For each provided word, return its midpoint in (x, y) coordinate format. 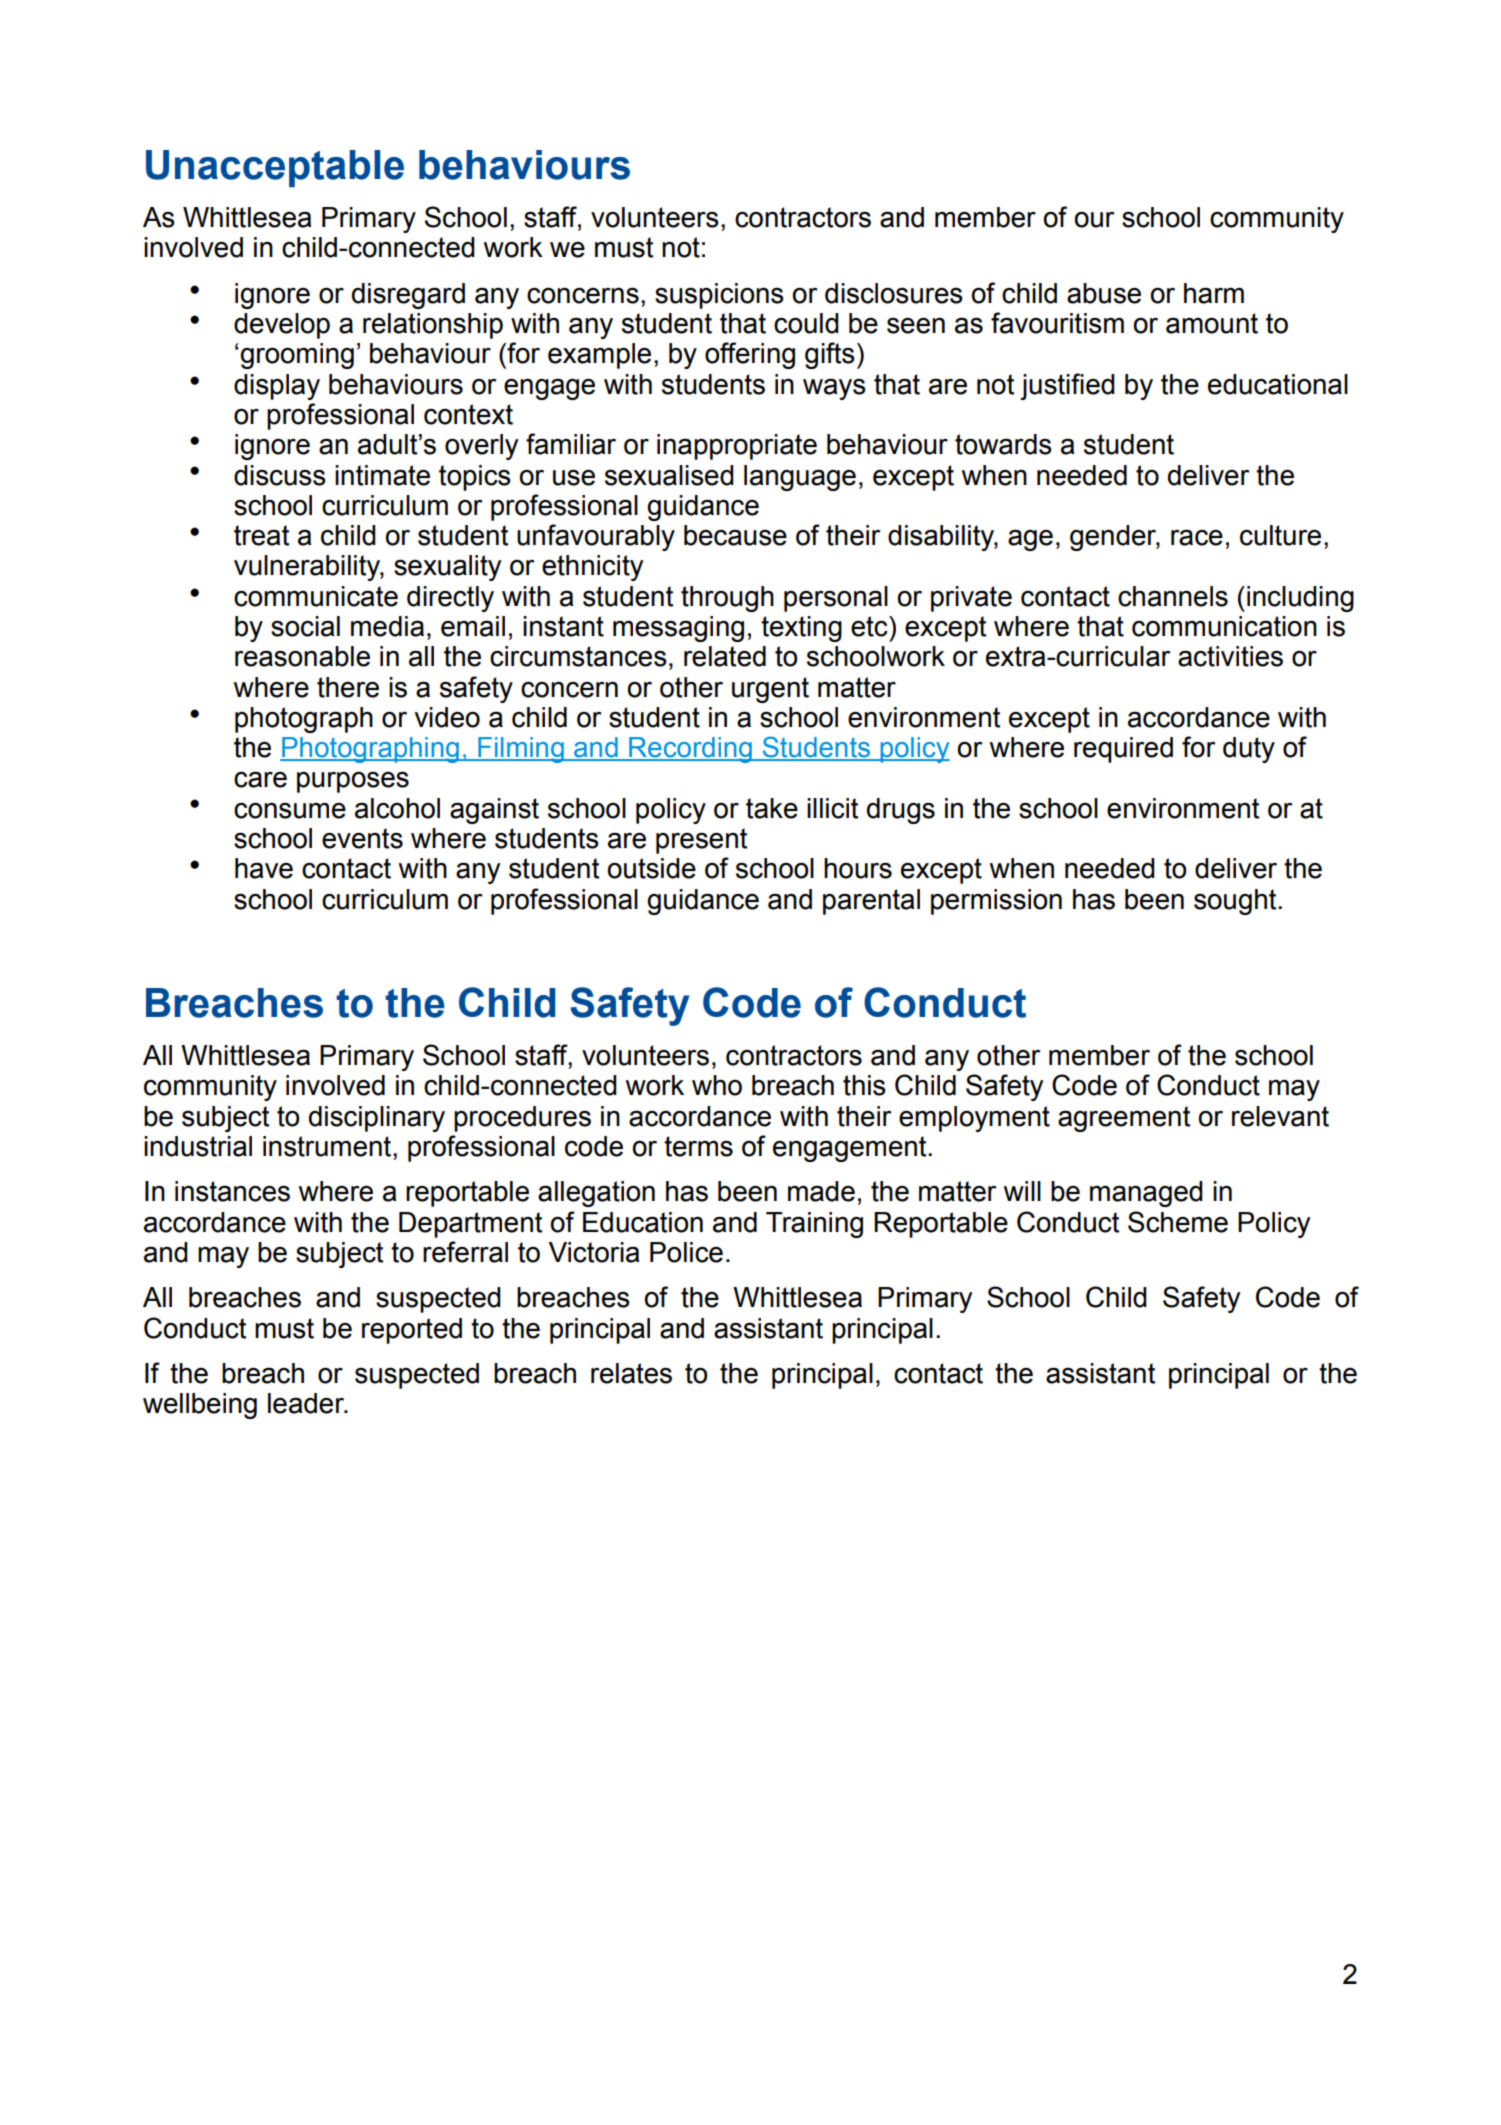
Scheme (1178, 1222)
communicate (316, 596)
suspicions (719, 296)
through (727, 599)
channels (1173, 596)
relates (631, 1373)
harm (1214, 293)
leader (307, 1403)
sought (1236, 902)
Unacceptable (275, 168)
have (264, 868)
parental (871, 902)
